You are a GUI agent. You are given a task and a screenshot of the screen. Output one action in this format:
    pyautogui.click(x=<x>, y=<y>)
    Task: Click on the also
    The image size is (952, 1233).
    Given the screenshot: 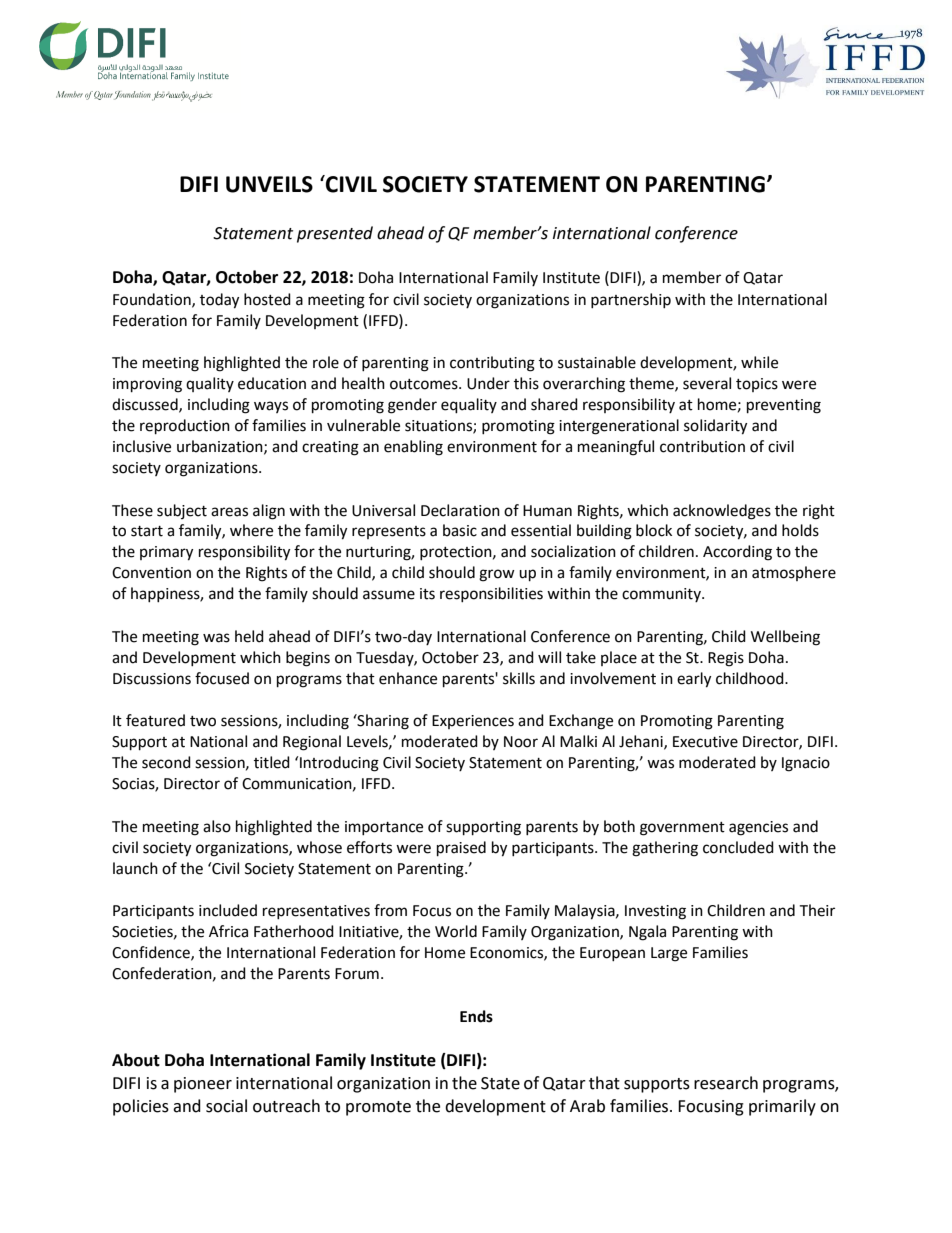 What is the action you would take?
    pyautogui.click(x=217, y=826)
